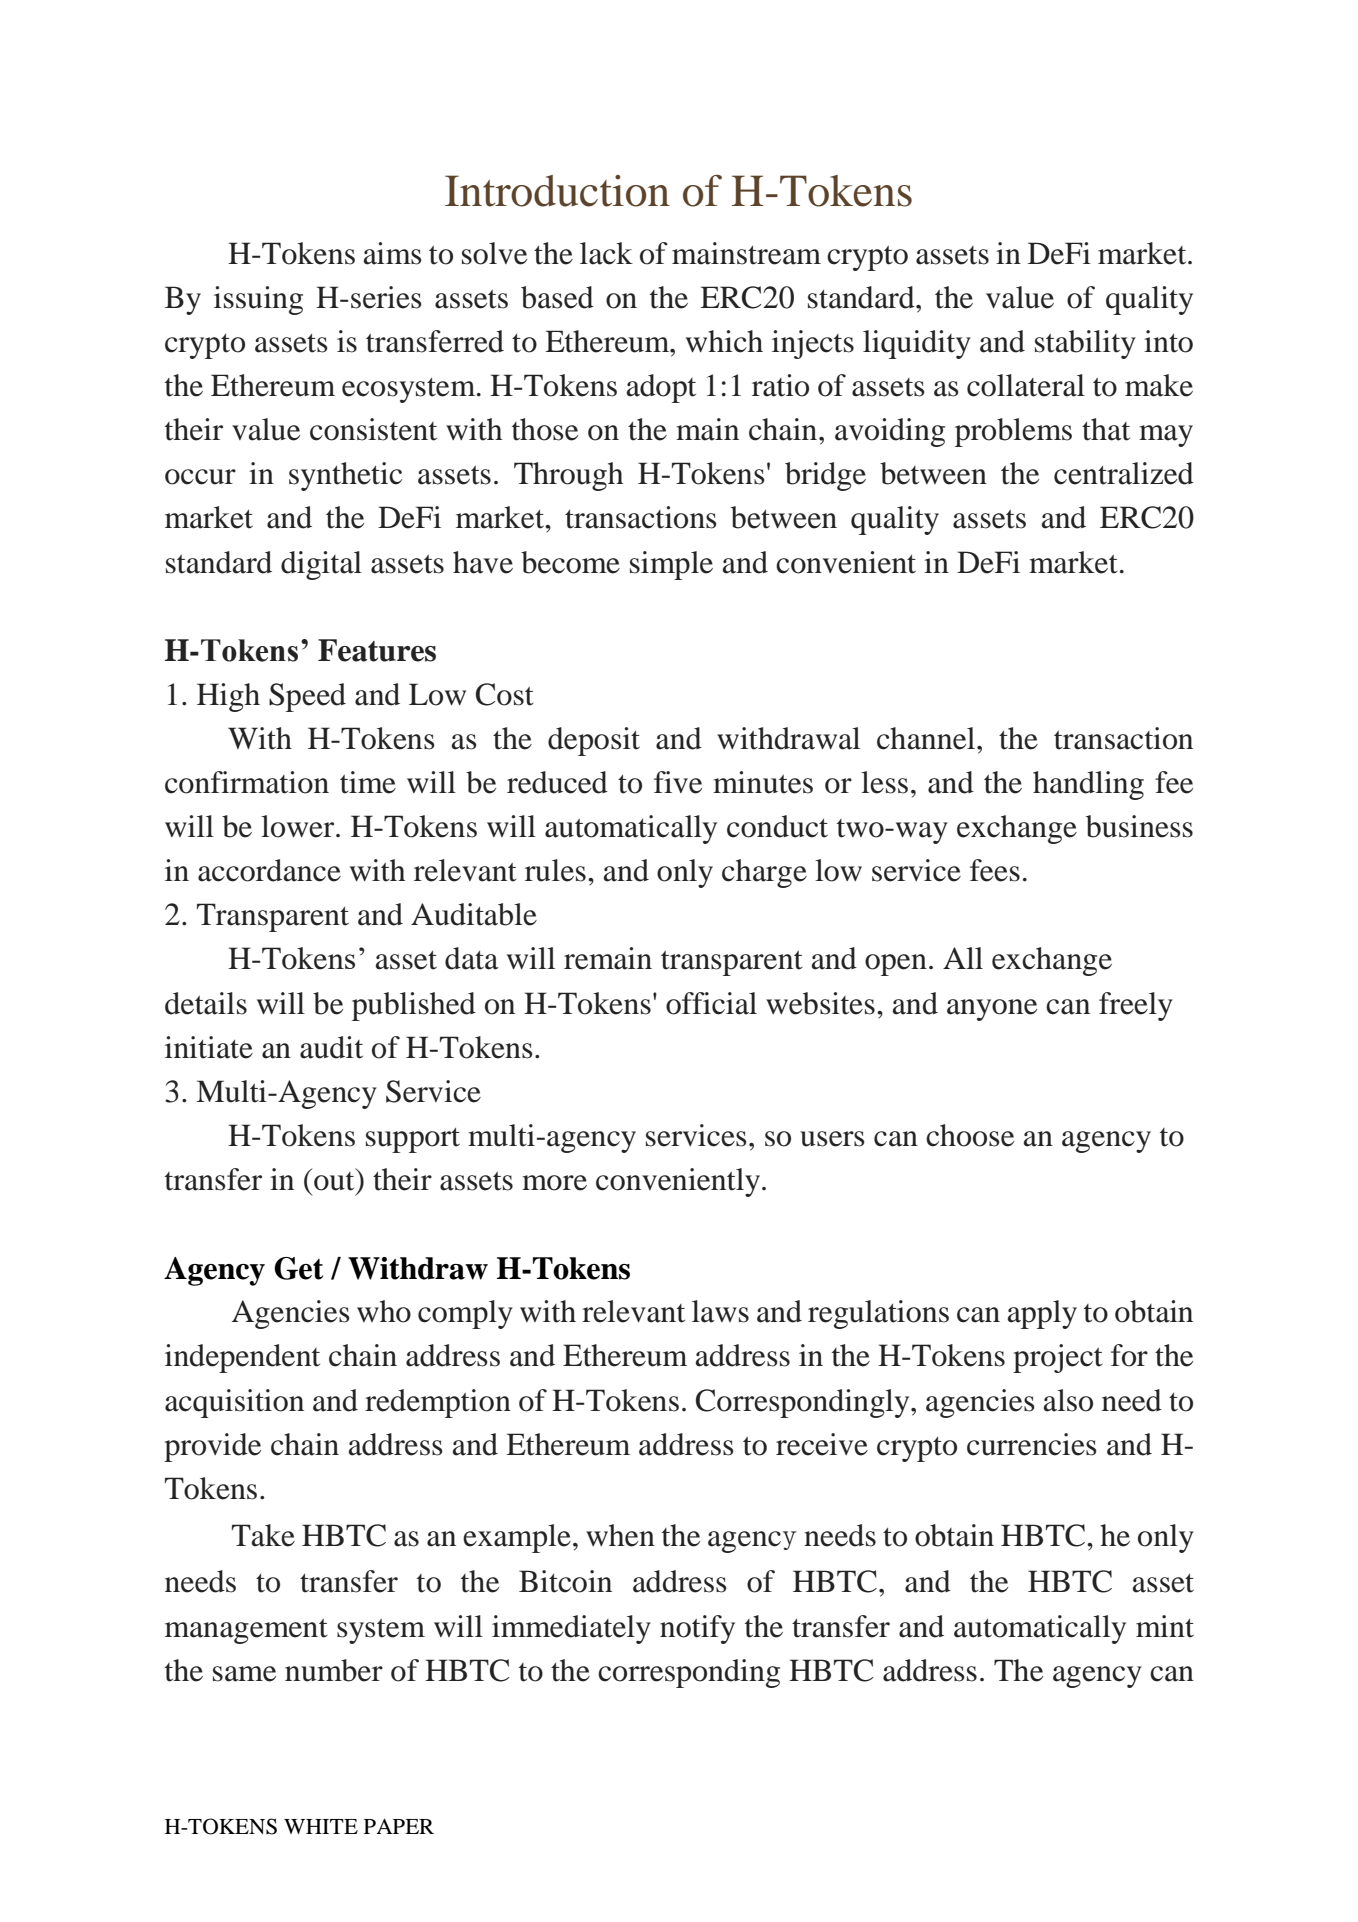 The height and width of the screenshot is (1922, 1358). What do you see at coordinates (606, 253) in the screenshot?
I see `lack` at bounding box center [606, 253].
